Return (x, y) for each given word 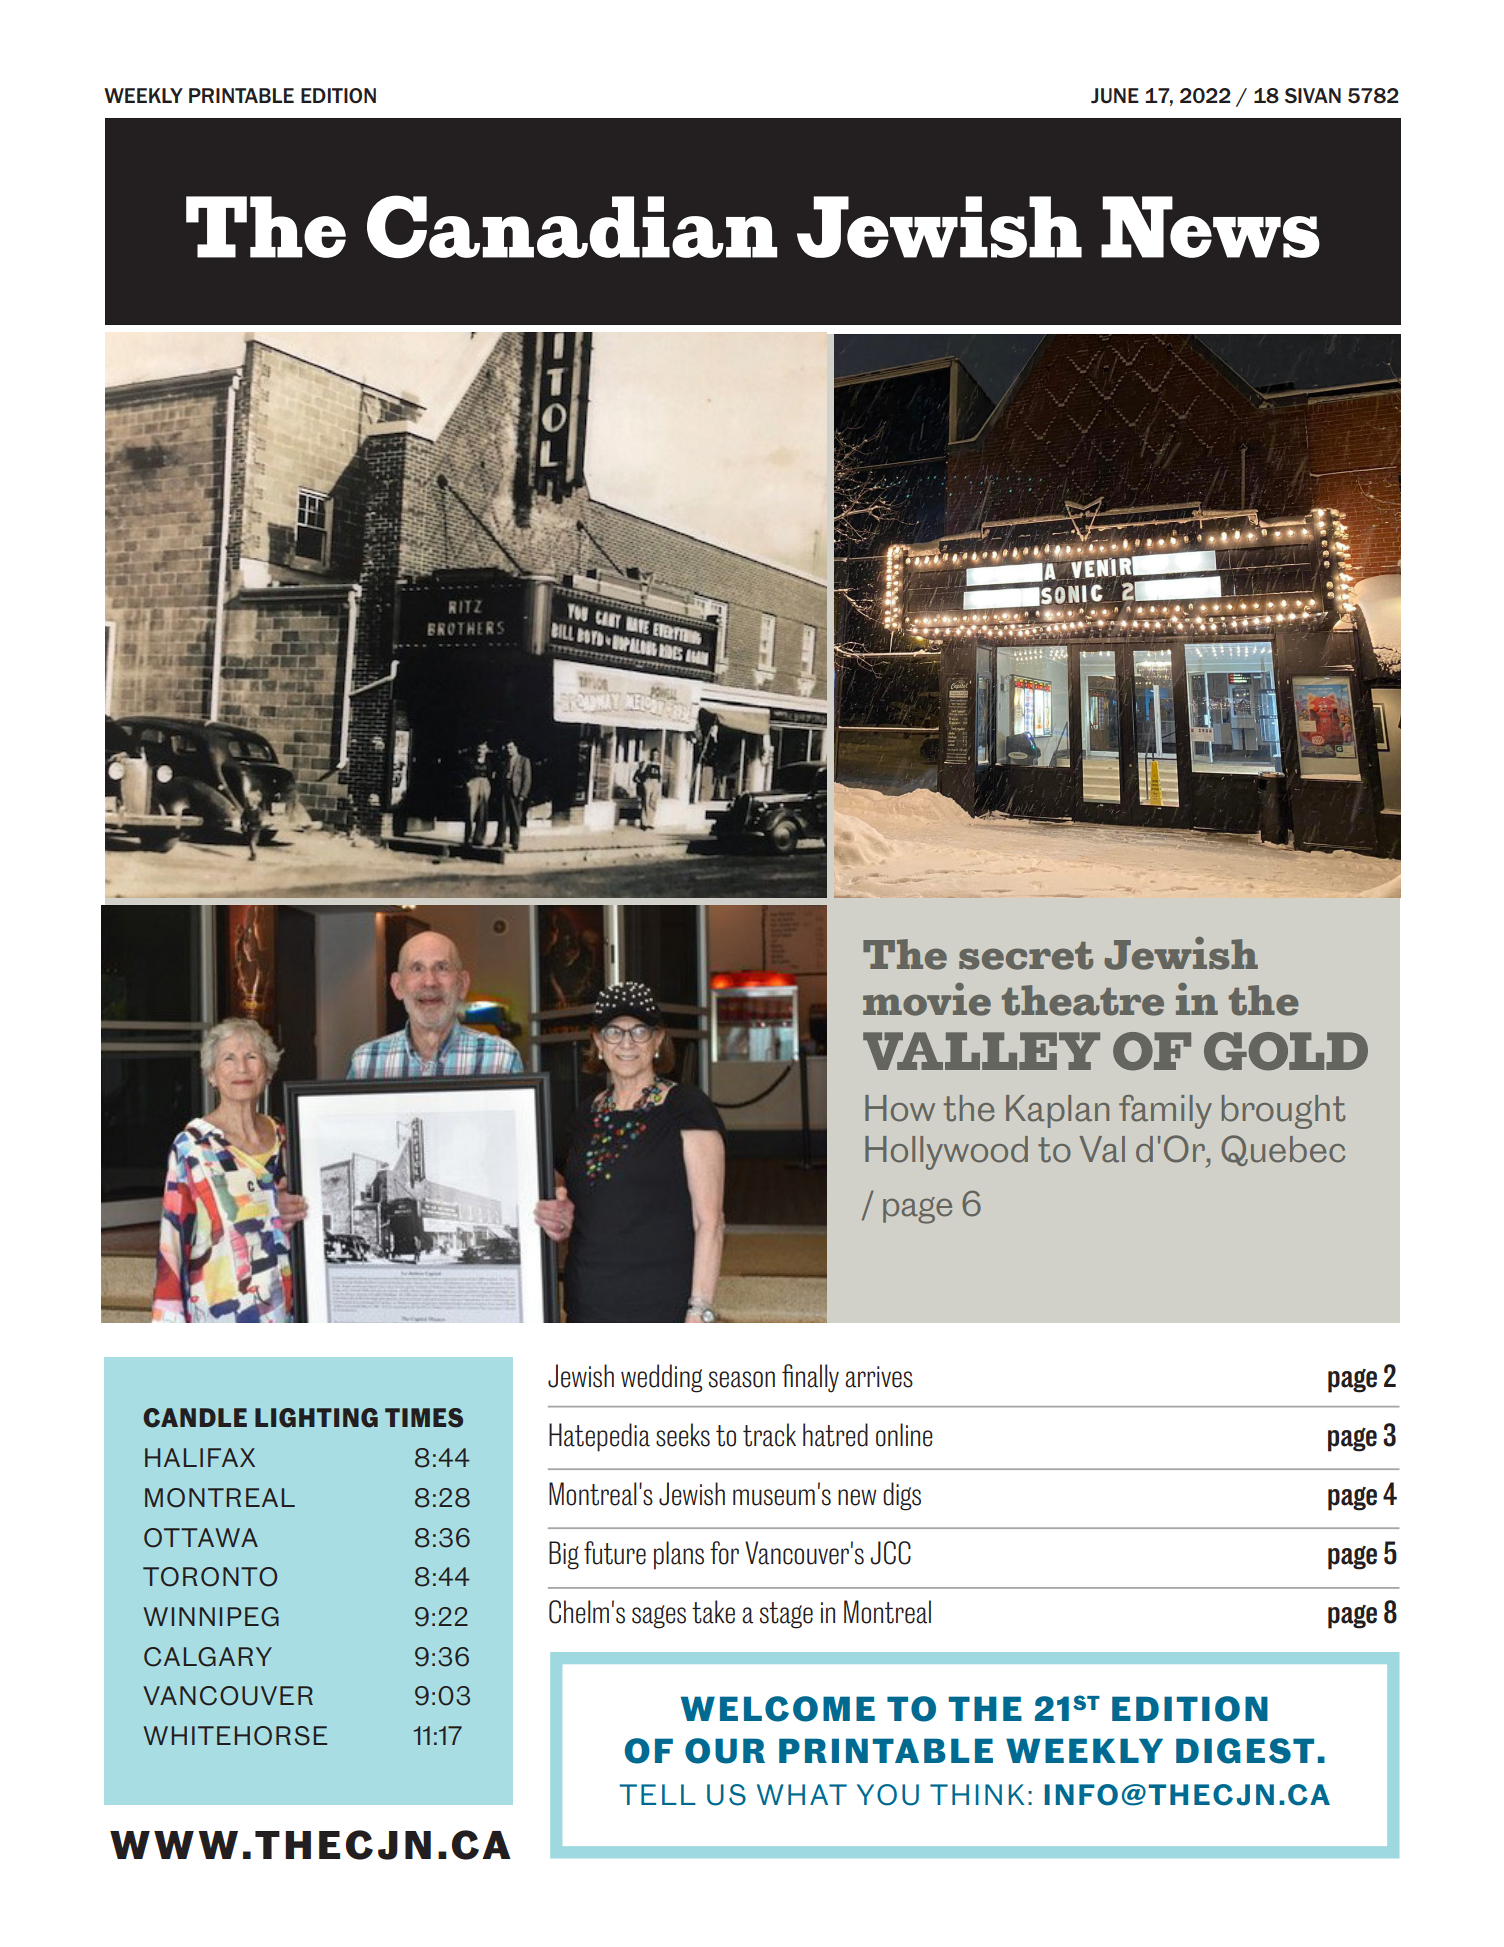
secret (1026, 956)
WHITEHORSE (235, 1736)
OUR (725, 1751)
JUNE (1115, 96)
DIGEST (1245, 1751)
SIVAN (1313, 96)
